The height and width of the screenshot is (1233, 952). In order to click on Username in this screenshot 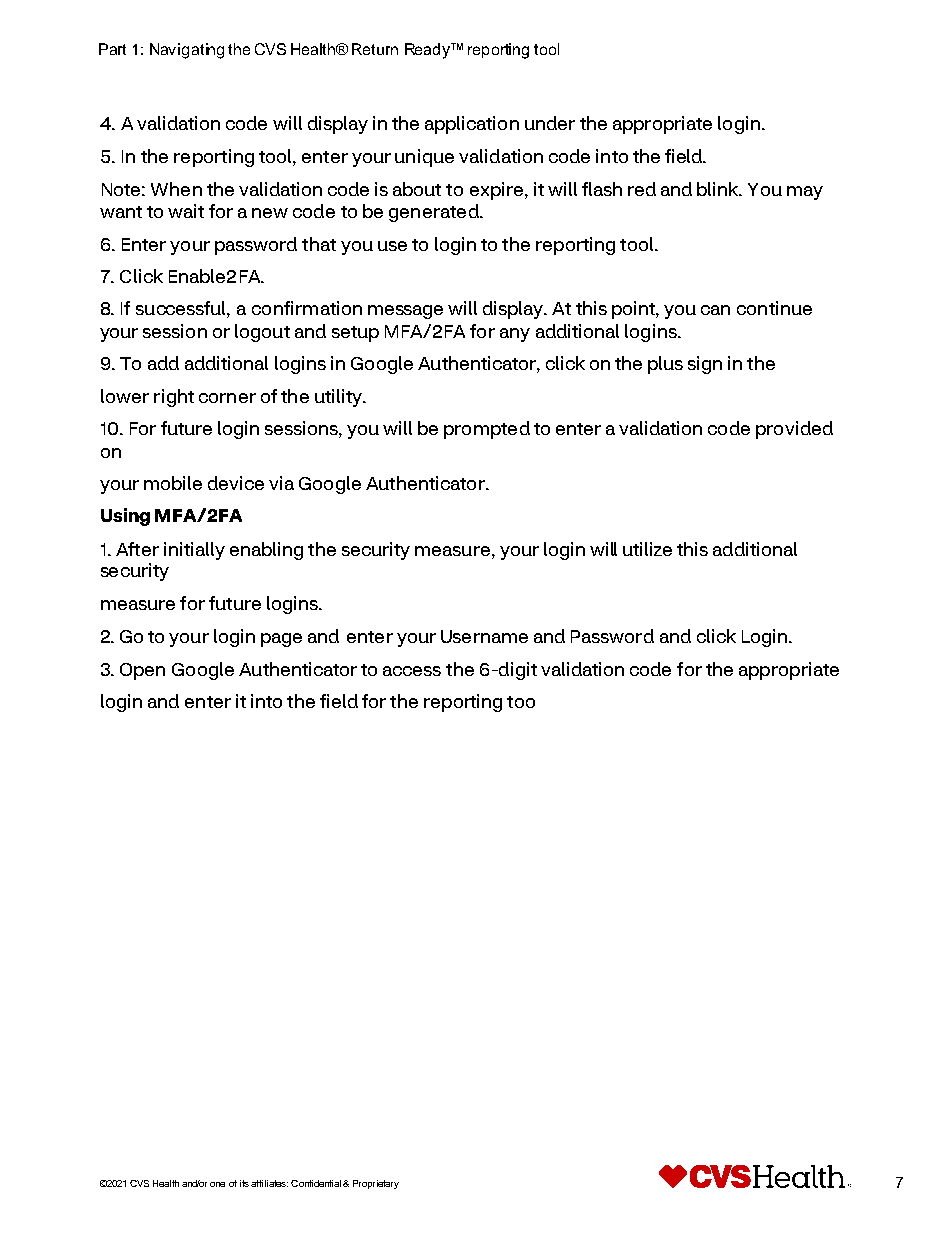, I will do `click(484, 636)`.
